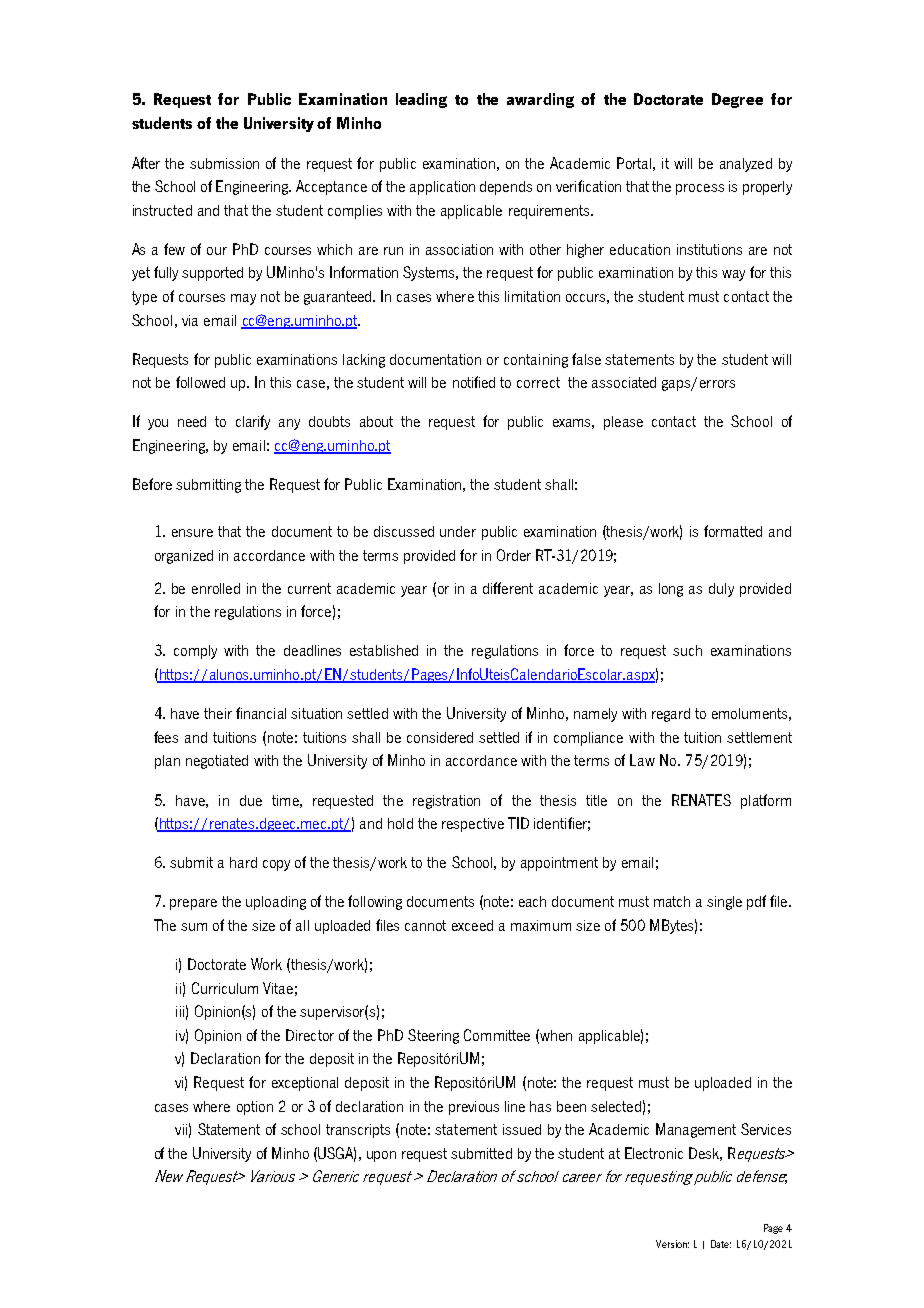  Describe the element at coordinates (381, 1156) in the image. I see `upon` at that location.
